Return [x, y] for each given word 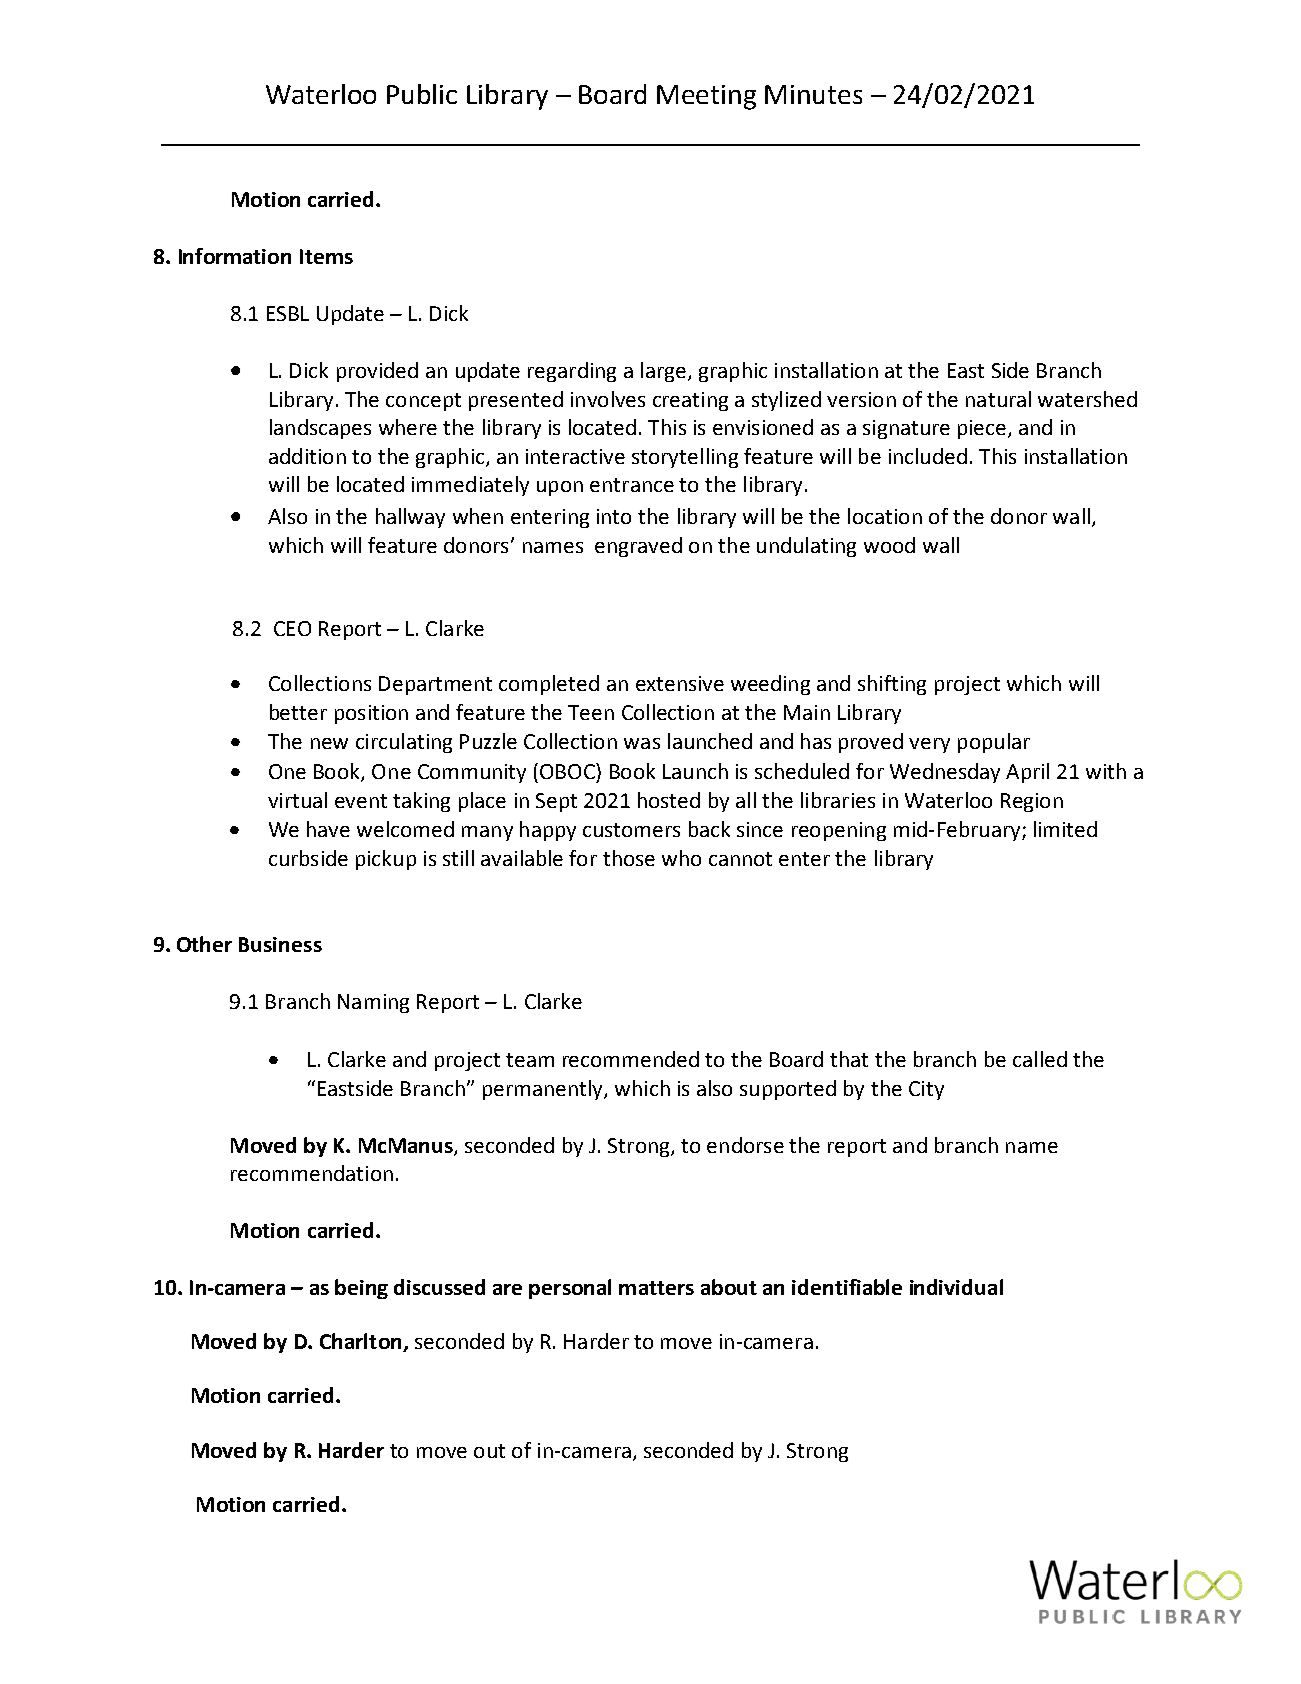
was [642, 743]
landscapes [320, 429]
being [361, 1289]
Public [422, 94]
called [1040, 1059]
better [298, 712]
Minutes [813, 94]
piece [982, 429]
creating [690, 401]
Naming [373, 1003]
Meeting [706, 97]
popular [994, 743]
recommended [631, 1059]
